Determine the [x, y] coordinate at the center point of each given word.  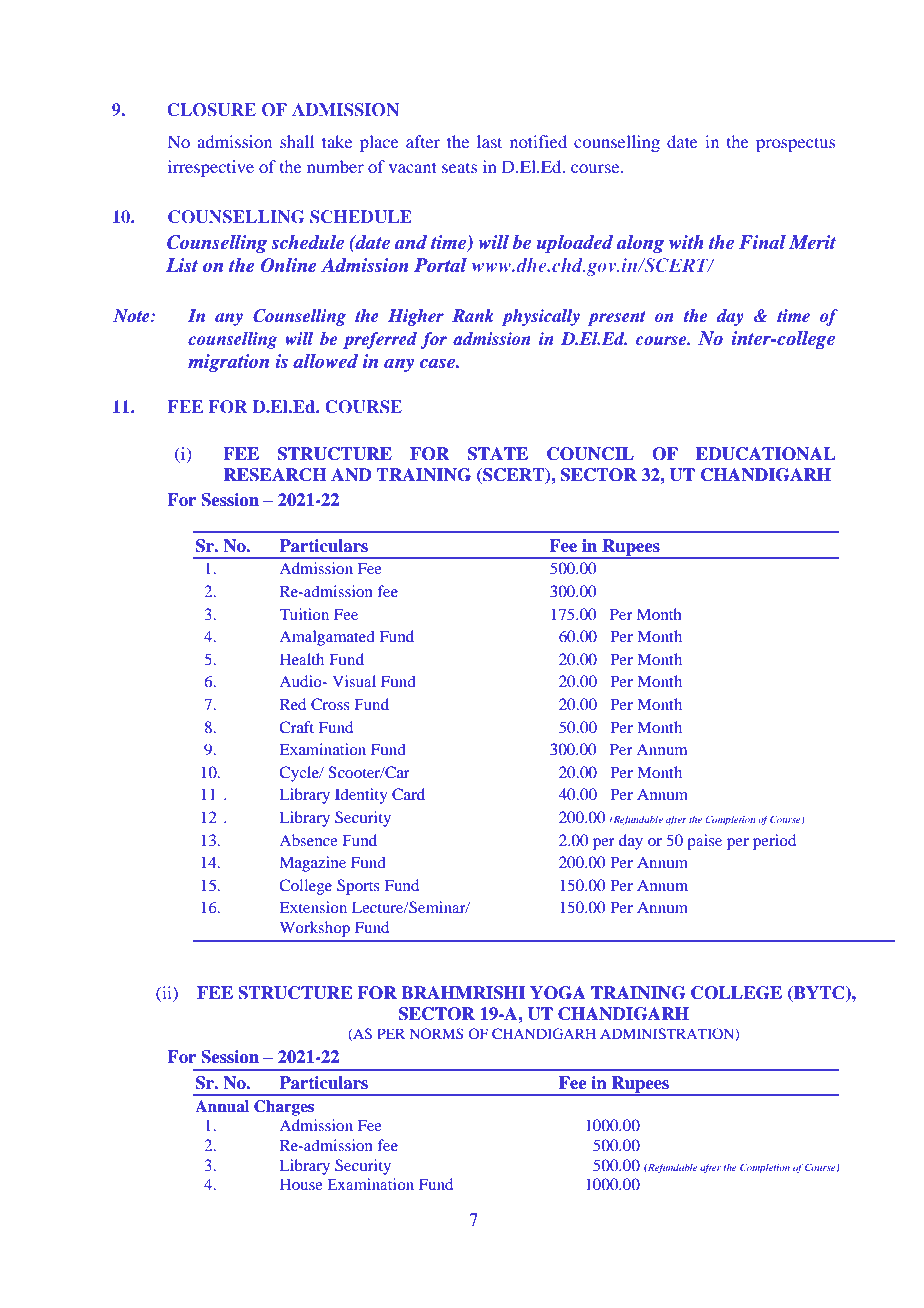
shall [297, 141]
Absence [308, 840]
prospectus [795, 144]
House [301, 1184]
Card [408, 794]
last [489, 141]
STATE [498, 454]
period [774, 842]
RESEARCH [275, 475]
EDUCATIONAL [765, 454]
